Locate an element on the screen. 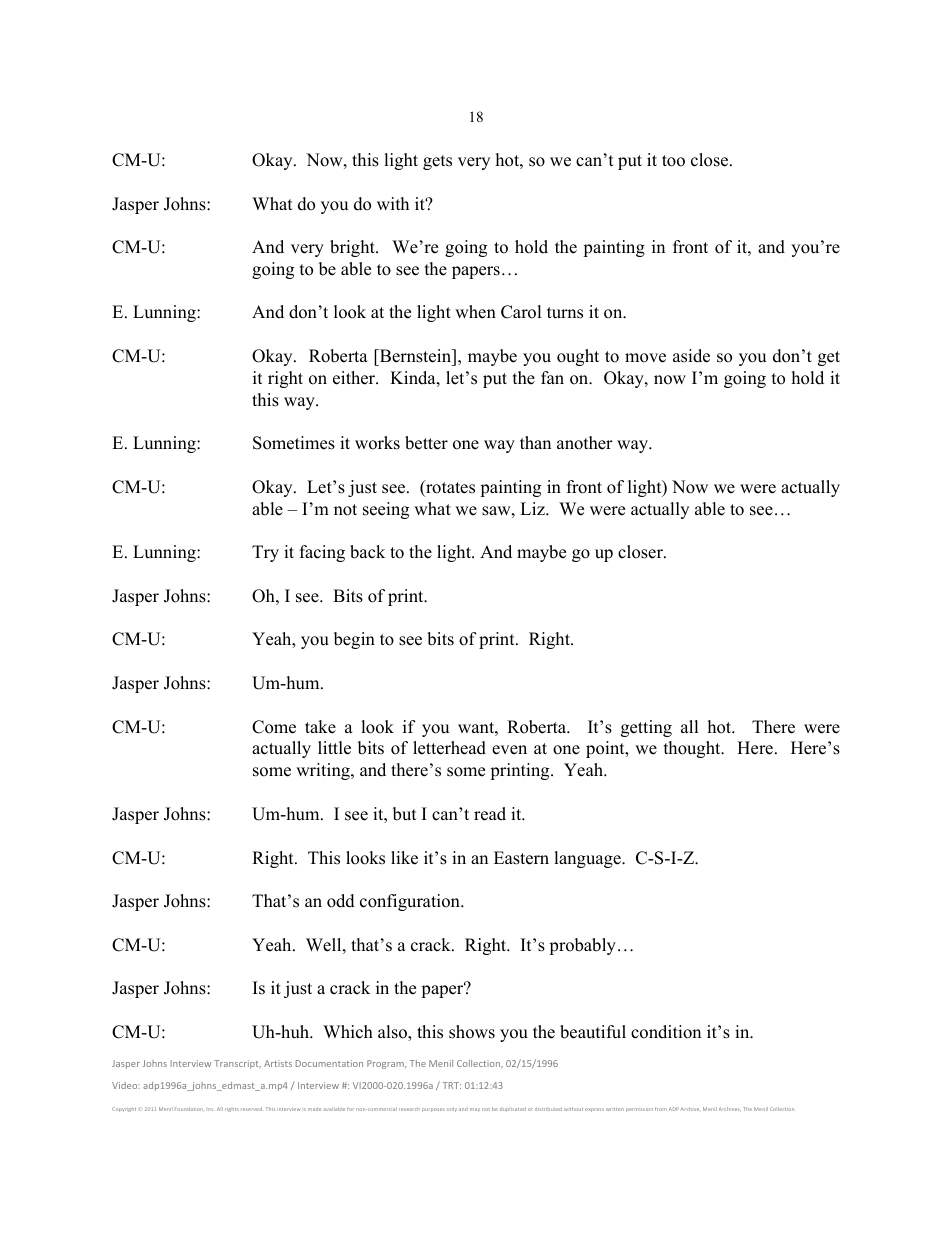 This screenshot has width=952, height=1233. when is located at coordinates (475, 312).
